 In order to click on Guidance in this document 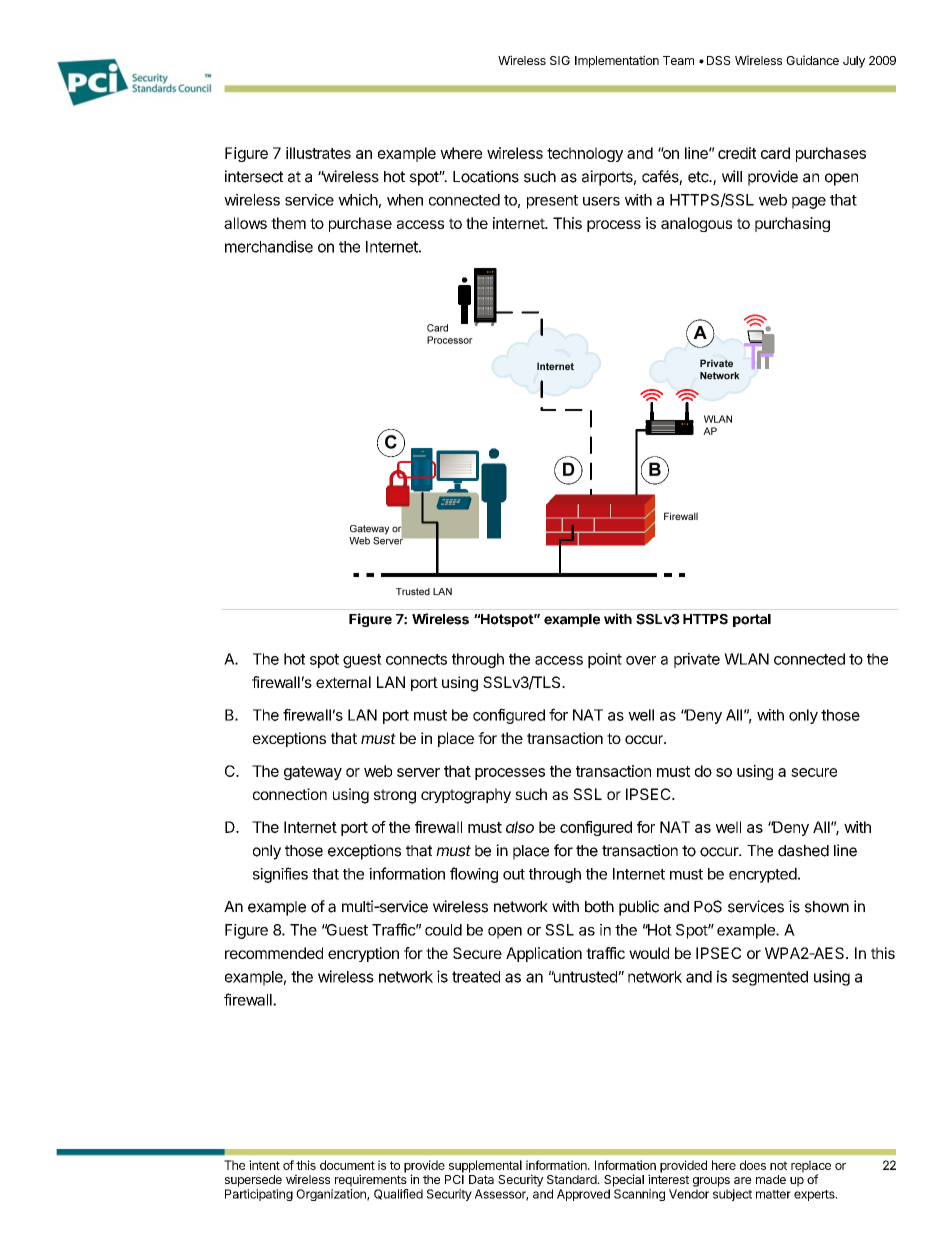, I will do `click(812, 60)`.
